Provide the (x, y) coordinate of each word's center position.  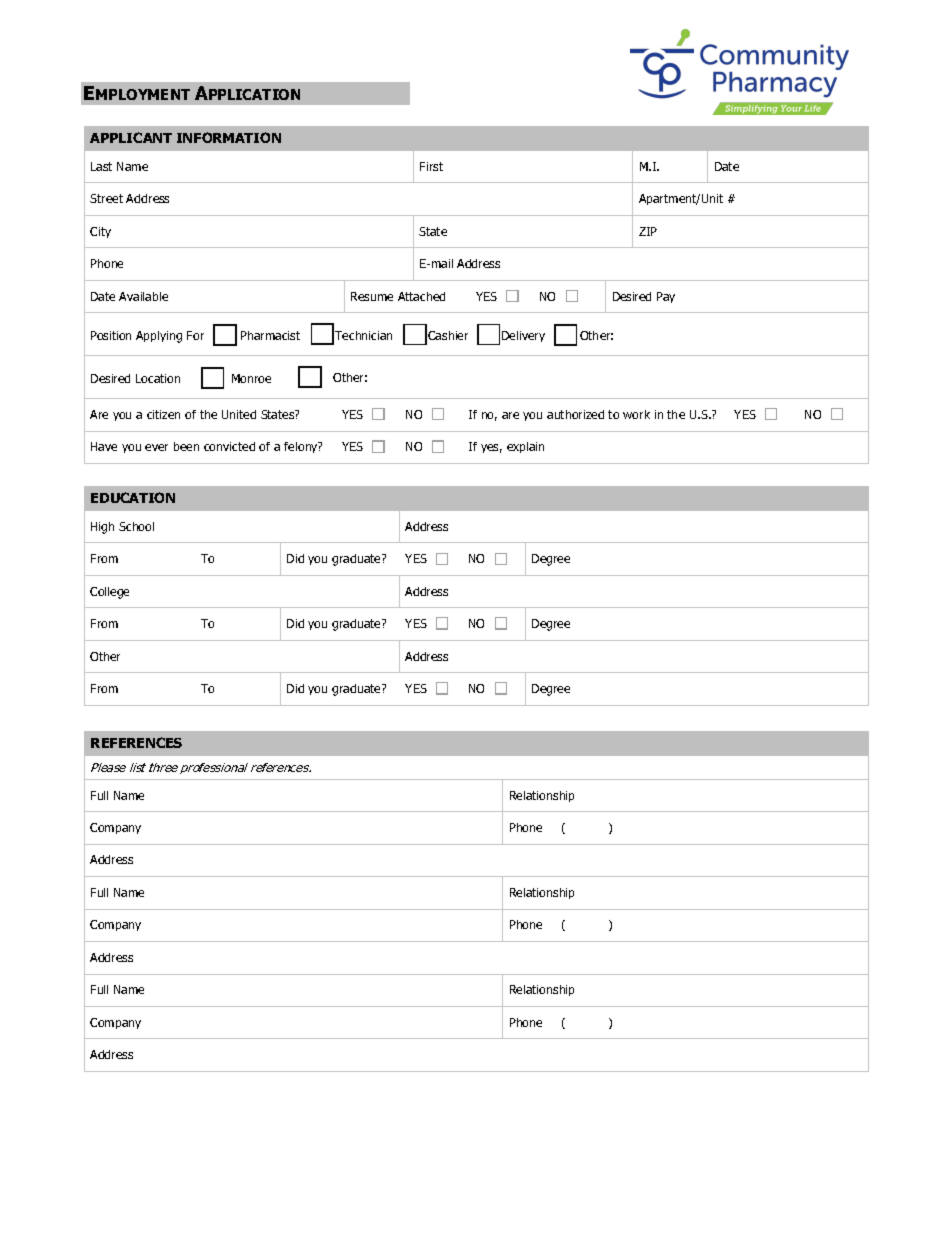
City (100, 232)
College (109, 593)
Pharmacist (270, 335)
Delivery (523, 336)
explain (525, 447)
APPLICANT (131, 137)
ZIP (648, 231)
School (136, 526)
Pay (666, 297)
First (431, 166)
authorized (575, 414)
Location (158, 378)
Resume (372, 296)
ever (156, 447)
